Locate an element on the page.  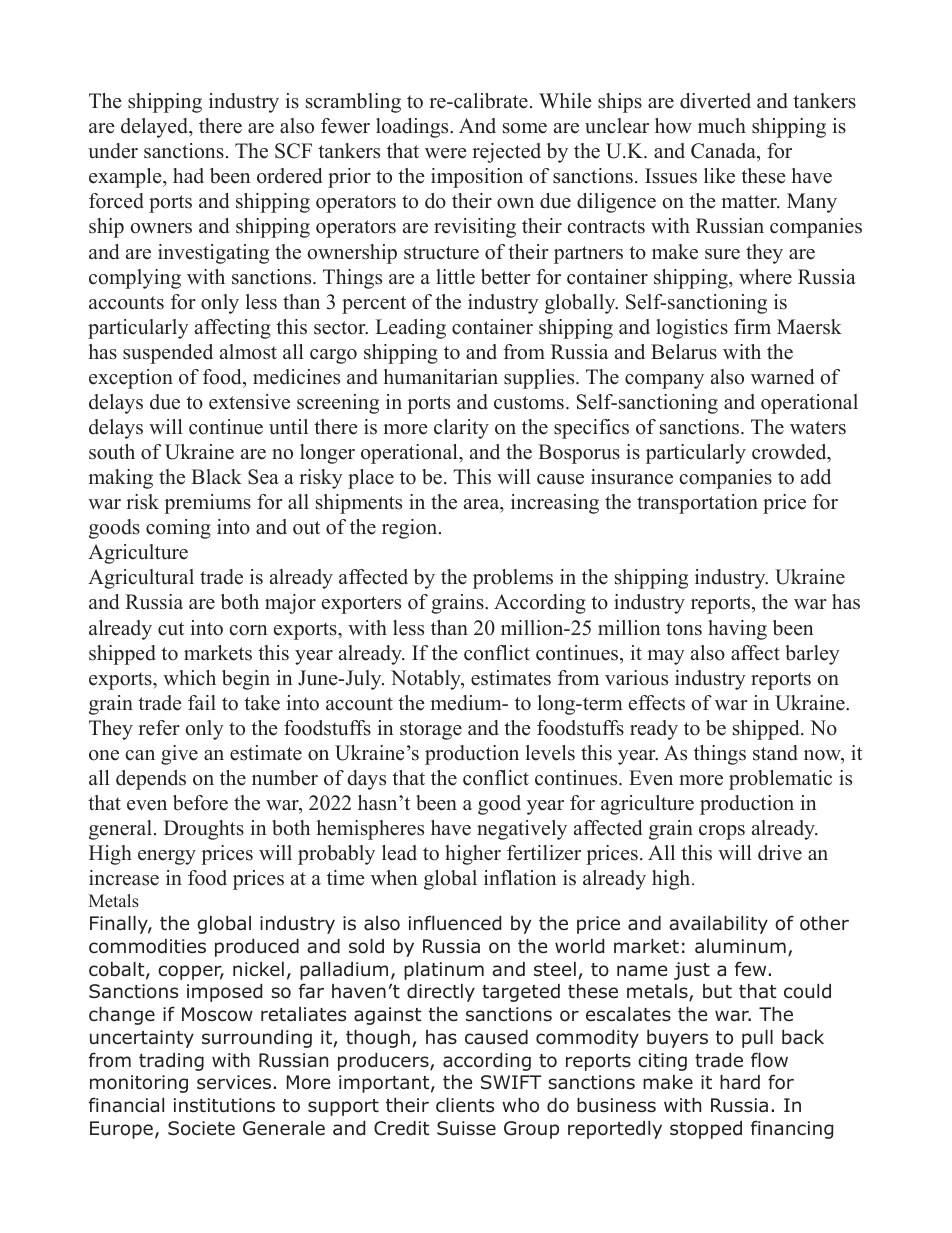
humanitarian is located at coordinates (441, 377).
